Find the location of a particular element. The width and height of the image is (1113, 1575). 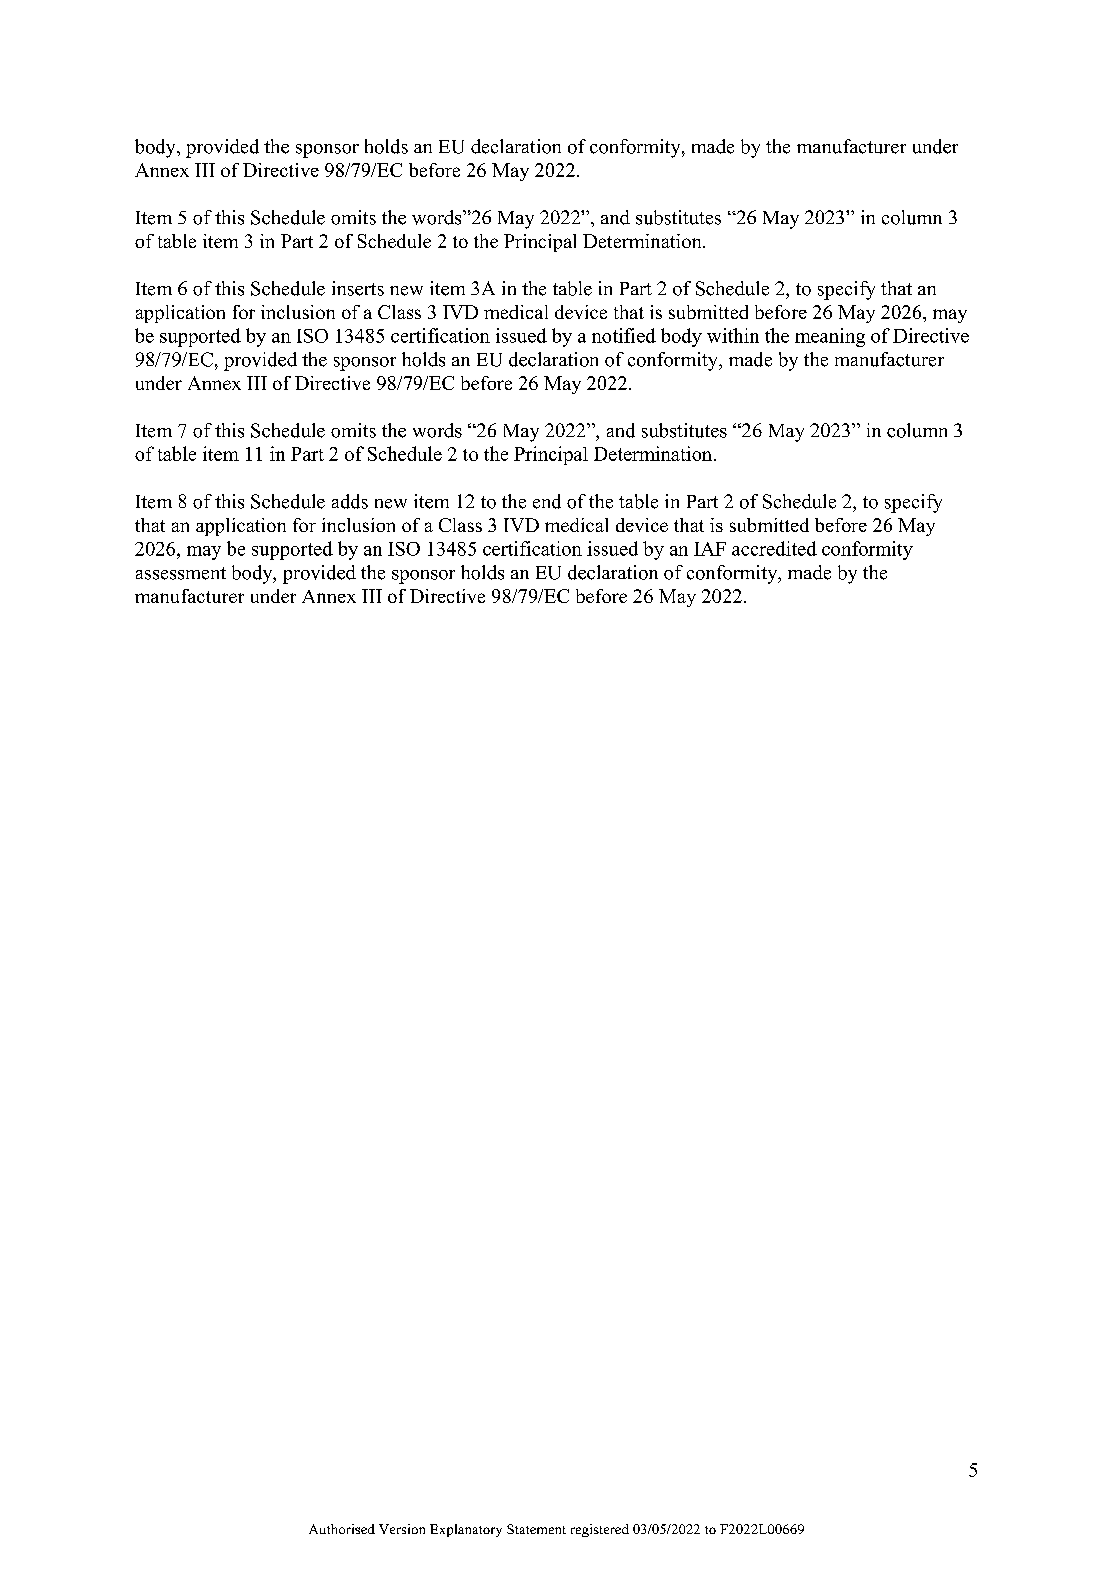

notified is located at coordinates (624, 335).
